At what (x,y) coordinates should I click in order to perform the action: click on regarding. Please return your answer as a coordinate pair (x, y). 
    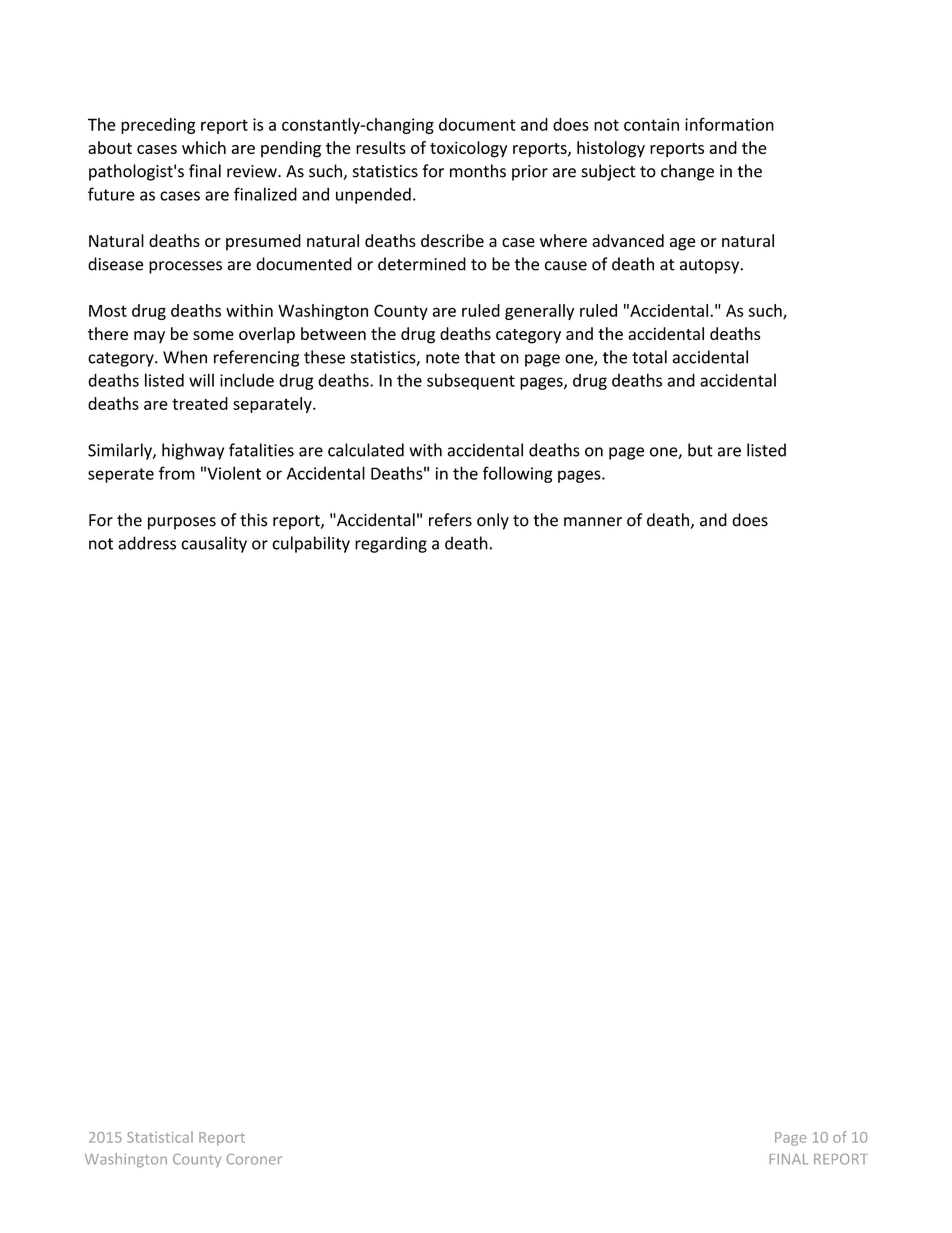
    Looking at the image, I should click on (391, 544).
